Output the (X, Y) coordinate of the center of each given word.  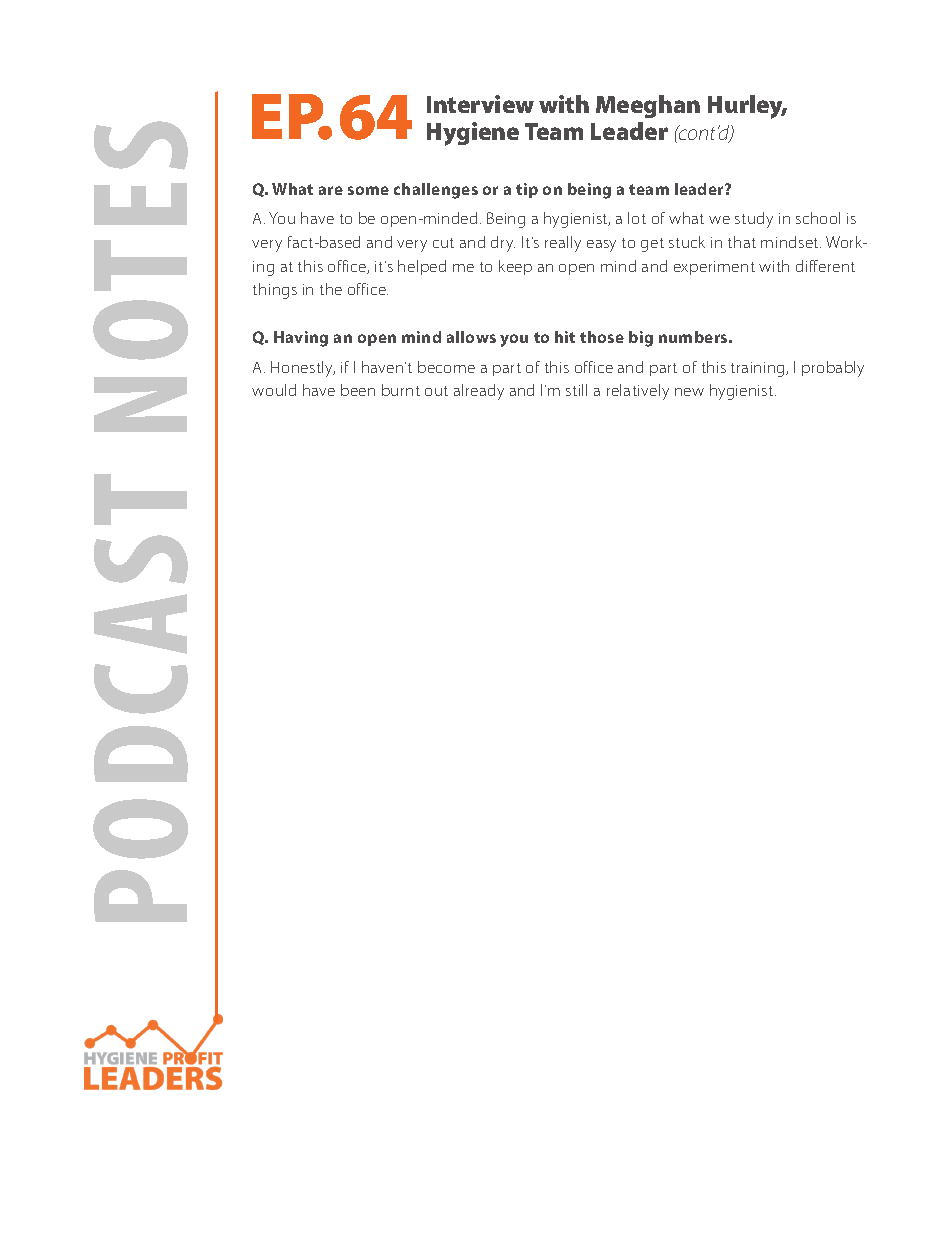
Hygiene (473, 134)
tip (527, 190)
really (563, 244)
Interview (480, 104)
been (358, 390)
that (742, 242)
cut (443, 243)
